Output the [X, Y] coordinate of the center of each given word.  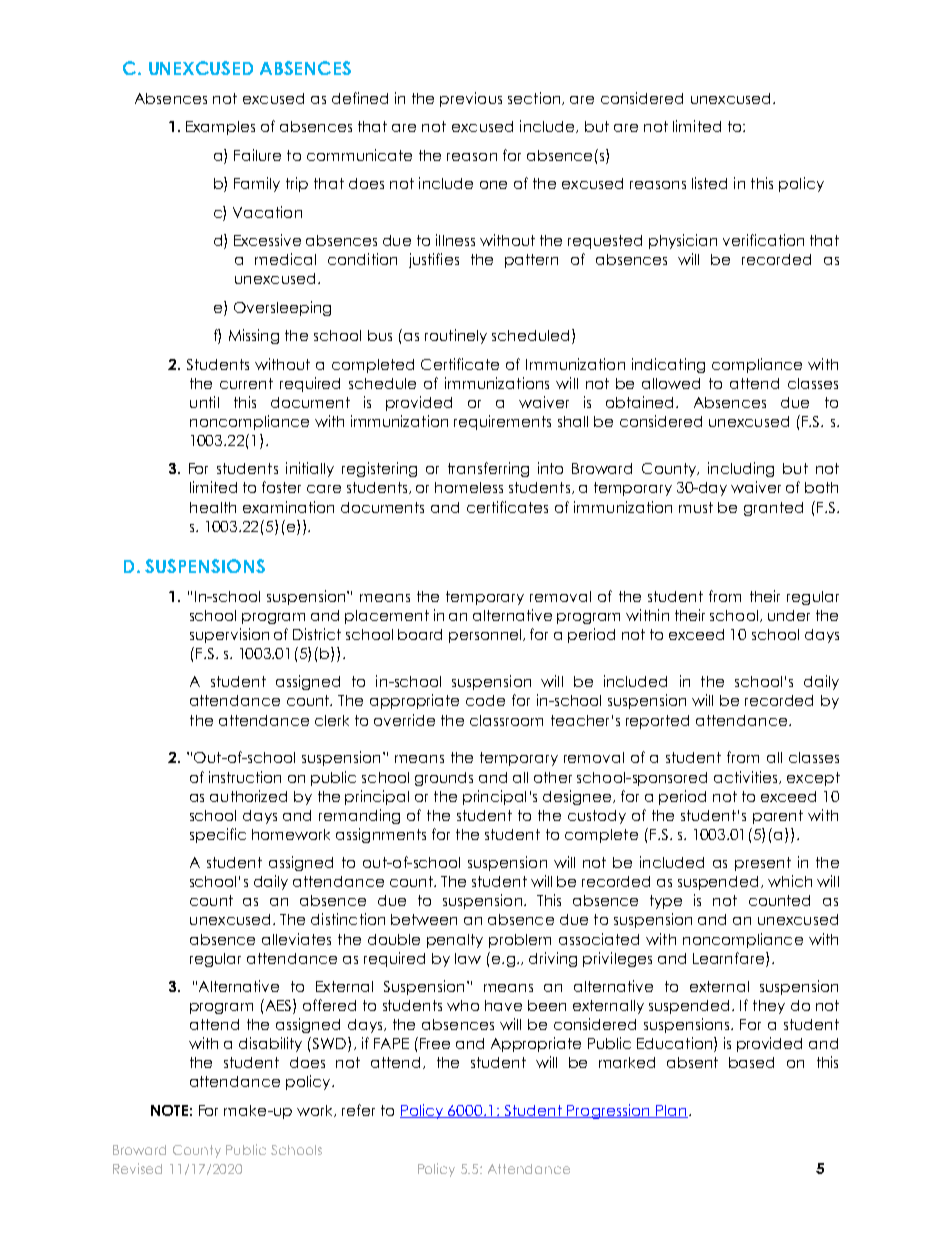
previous [471, 99]
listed [709, 183]
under [789, 615]
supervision [229, 635]
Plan [671, 1111]
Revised [137, 1168]
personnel [486, 636]
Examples [220, 128]
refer [358, 1110]
